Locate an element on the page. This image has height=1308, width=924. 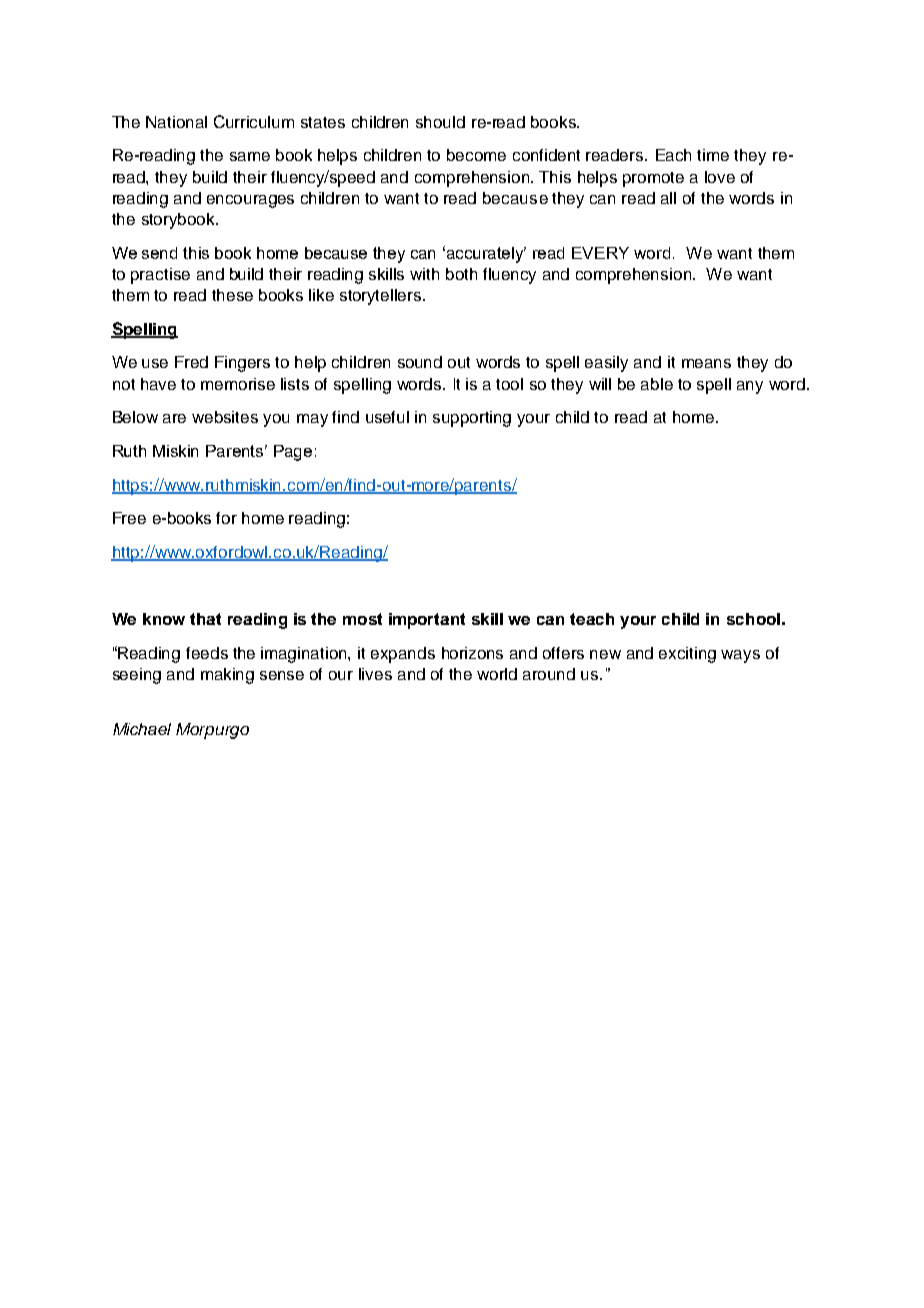
school is located at coordinates (753, 619).
